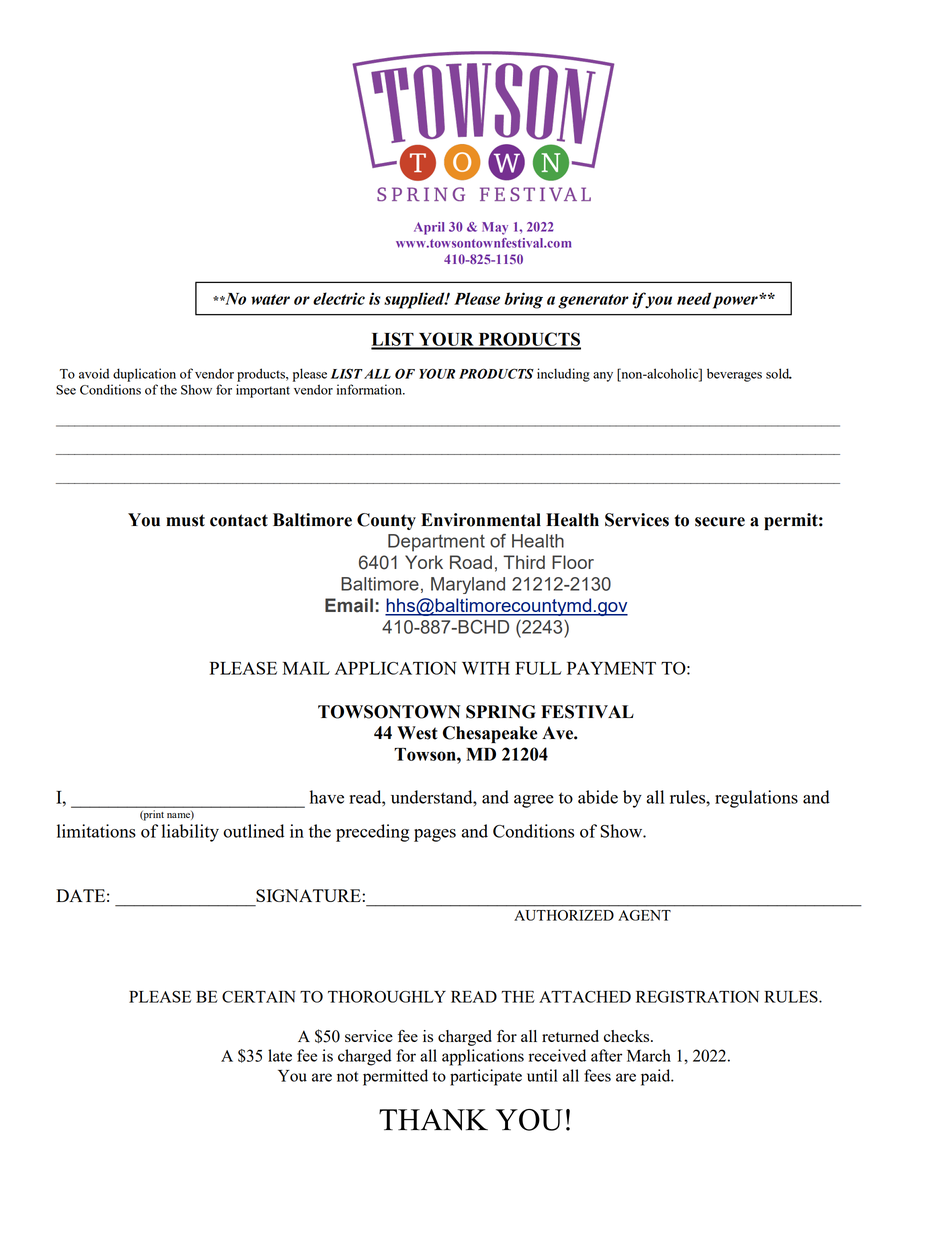 Image resolution: width=952 pixels, height=1233 pixels. What do you see at coordinates (429, 228) in the image?
I see `April` at bounding box center [429, 228].
